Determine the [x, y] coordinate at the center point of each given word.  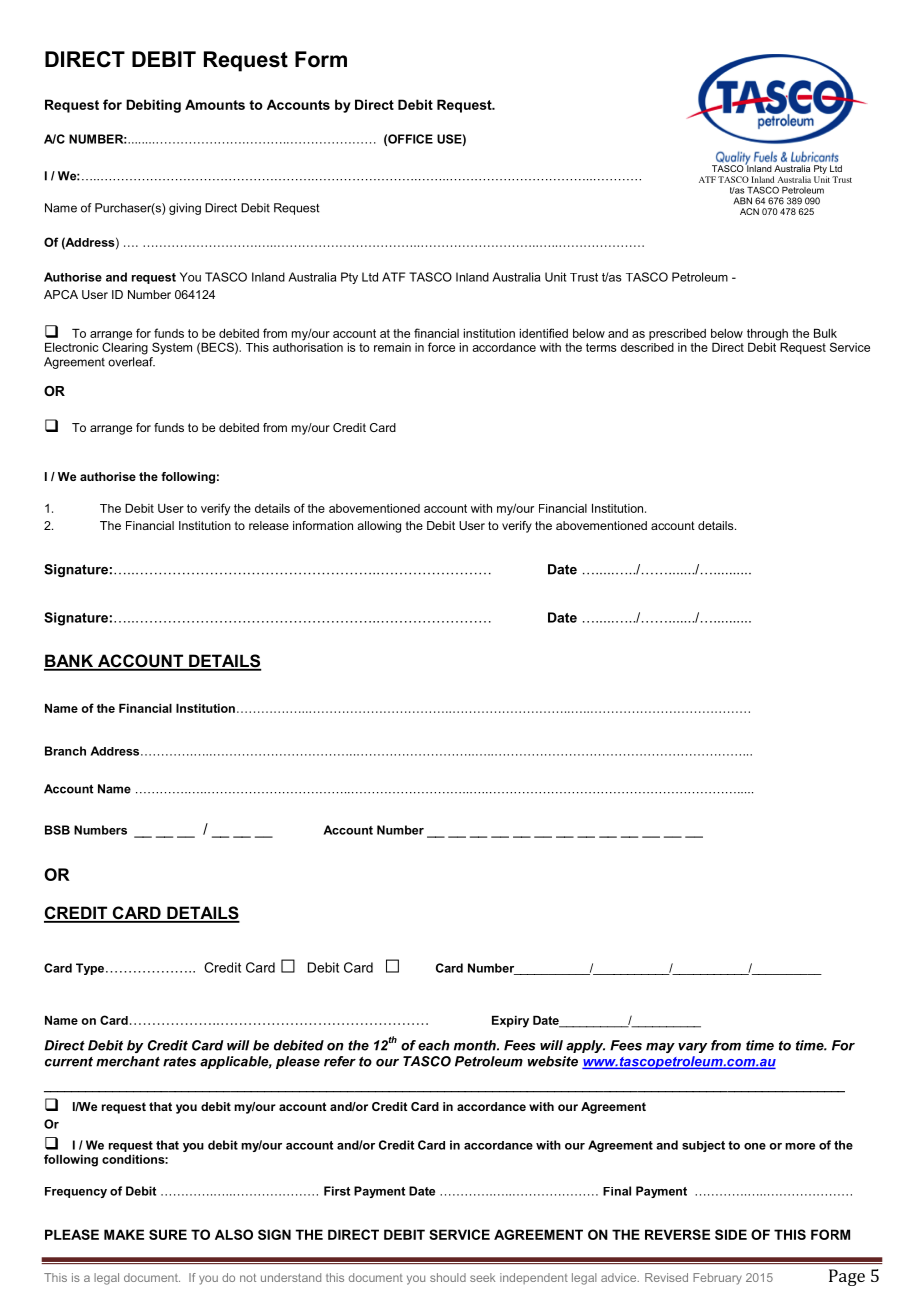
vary [692, 1048]
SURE [168, 1234]
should [448, 1277]
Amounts [215, 104]
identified [544, 333]
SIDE [731, 1234]
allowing [379, 527]
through [767, 335]
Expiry [510, 1022]
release [269, 525]
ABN [742, 201]
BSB [57, 830]
